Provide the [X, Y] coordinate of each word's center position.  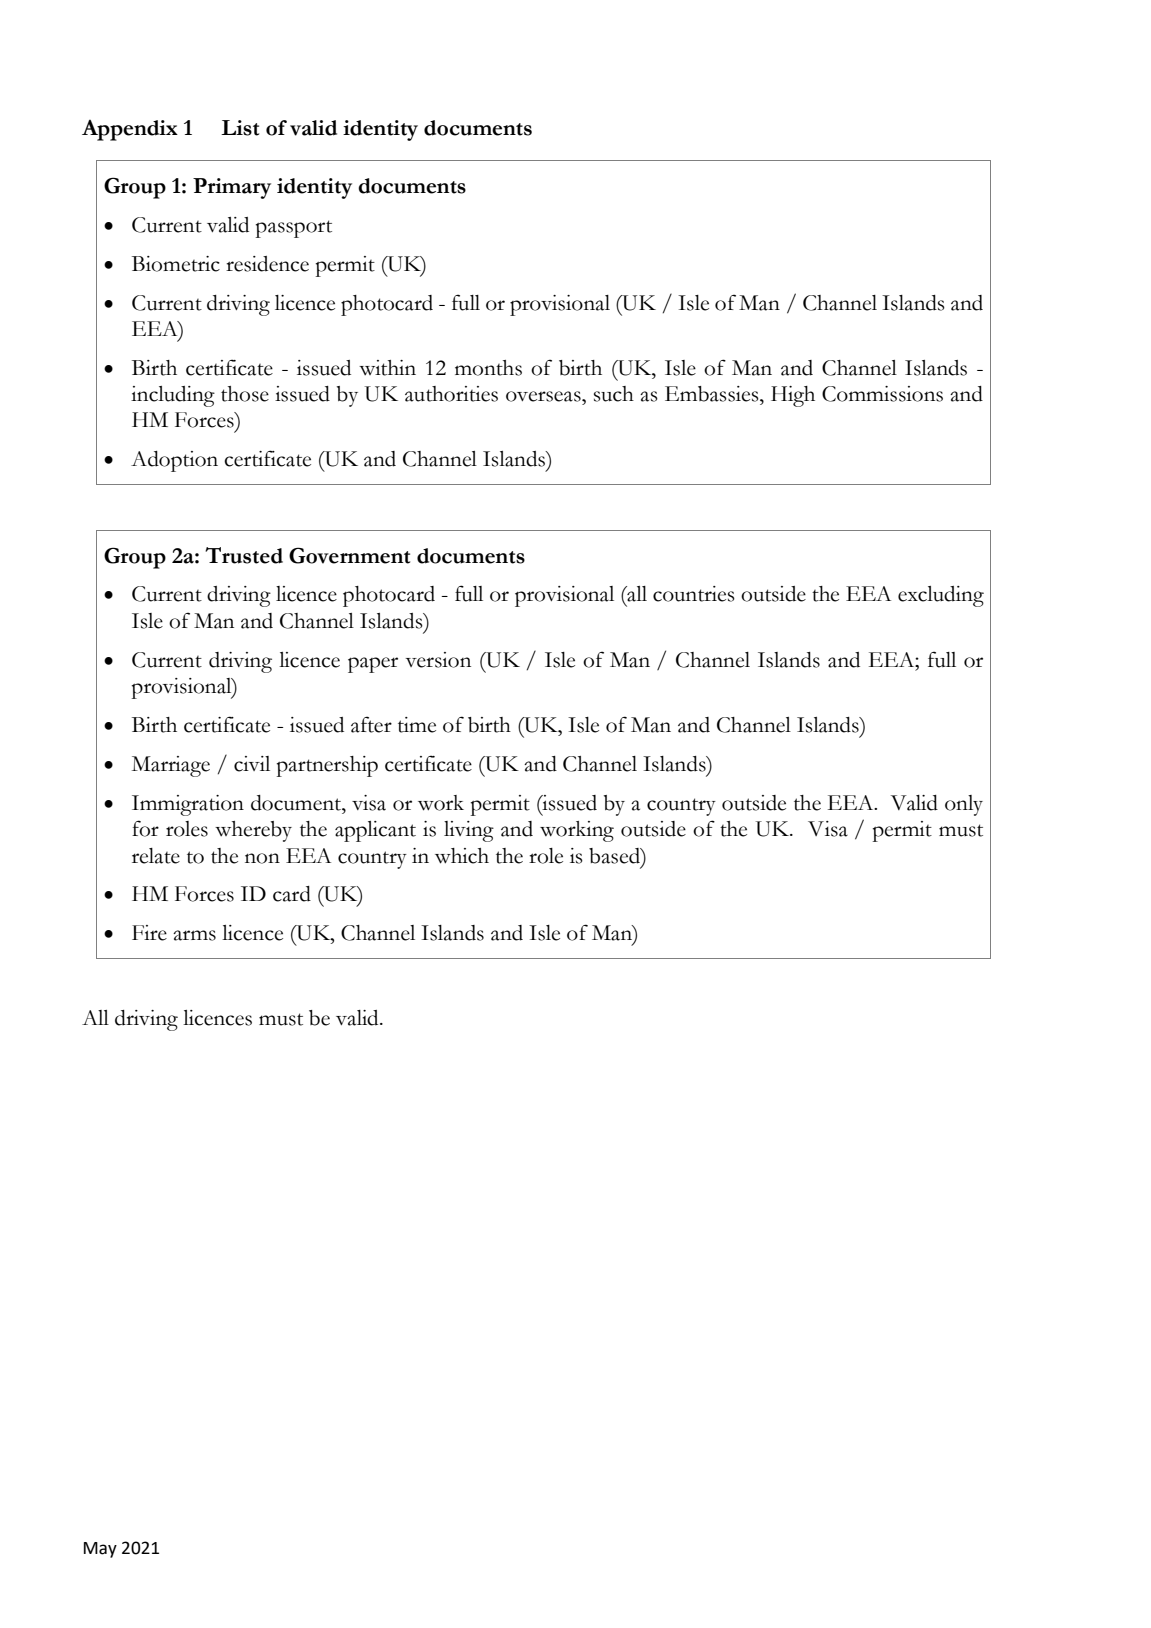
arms [194, 935]
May [100, 1550]
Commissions [882, 394]
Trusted [244, 555]
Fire [149, 933]
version [438, 660]
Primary [232, 188]
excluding [941, 596]
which [462, 856]
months [488, 368]
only [964, 805]
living [469, 831]
